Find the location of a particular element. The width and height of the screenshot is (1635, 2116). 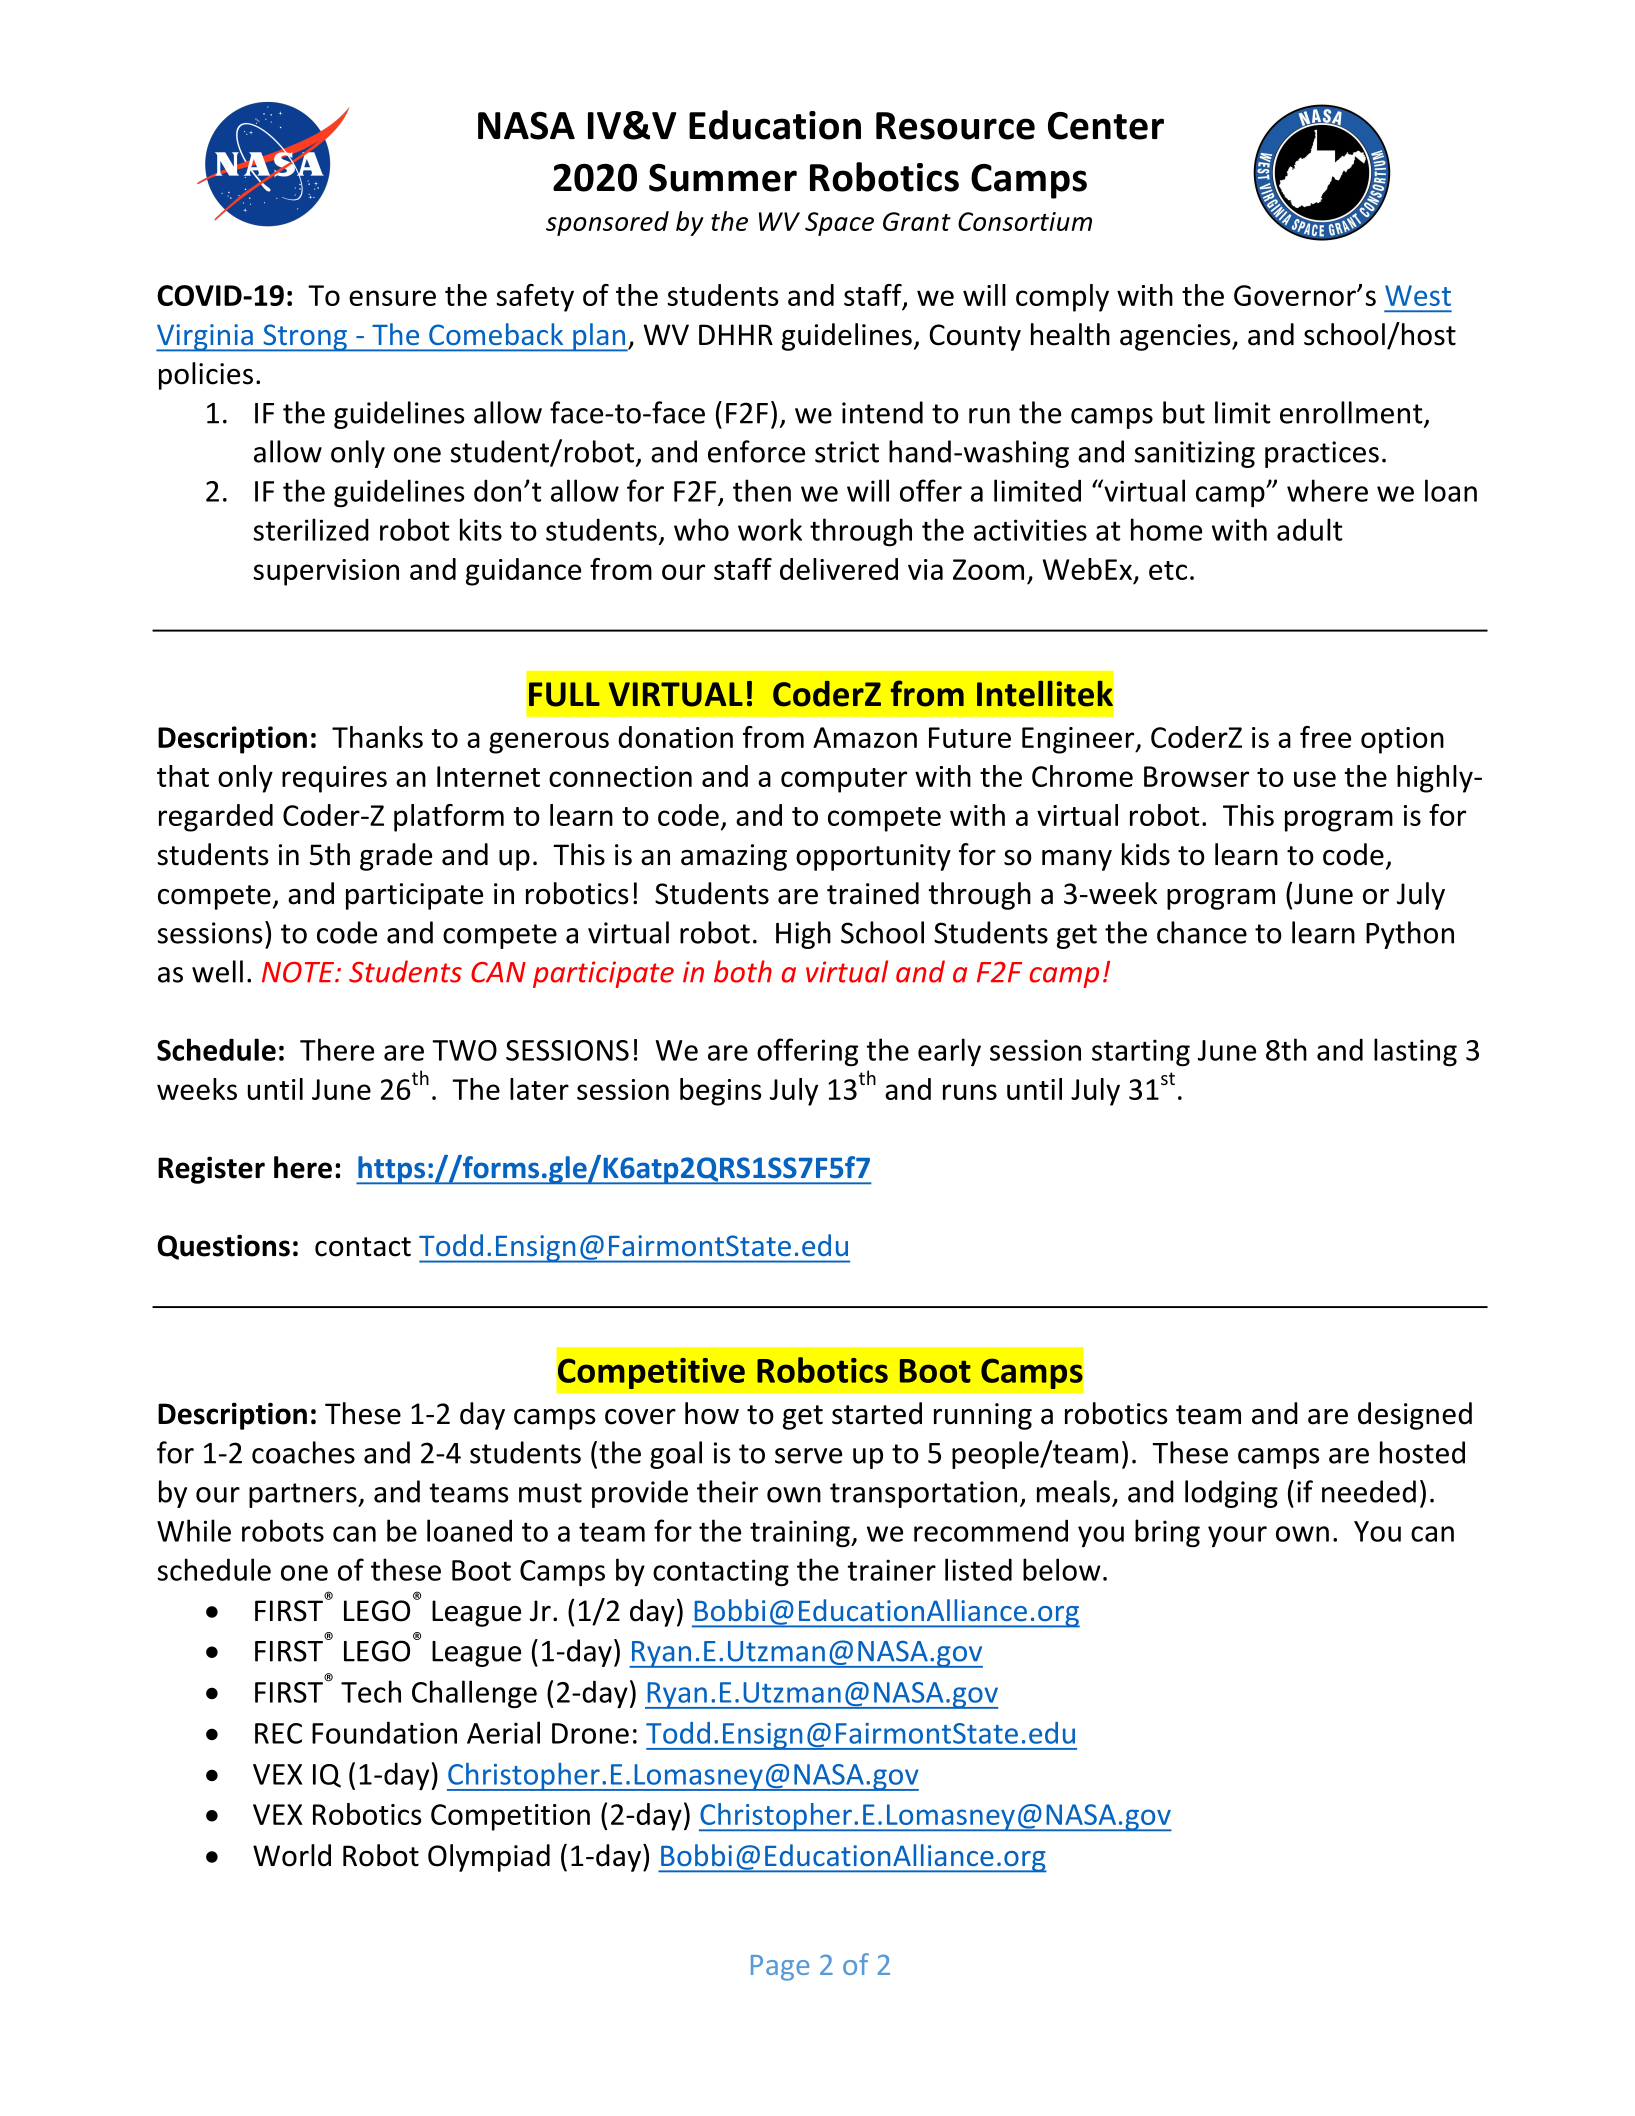

lodging is located at coordinates (1231, 1494).
